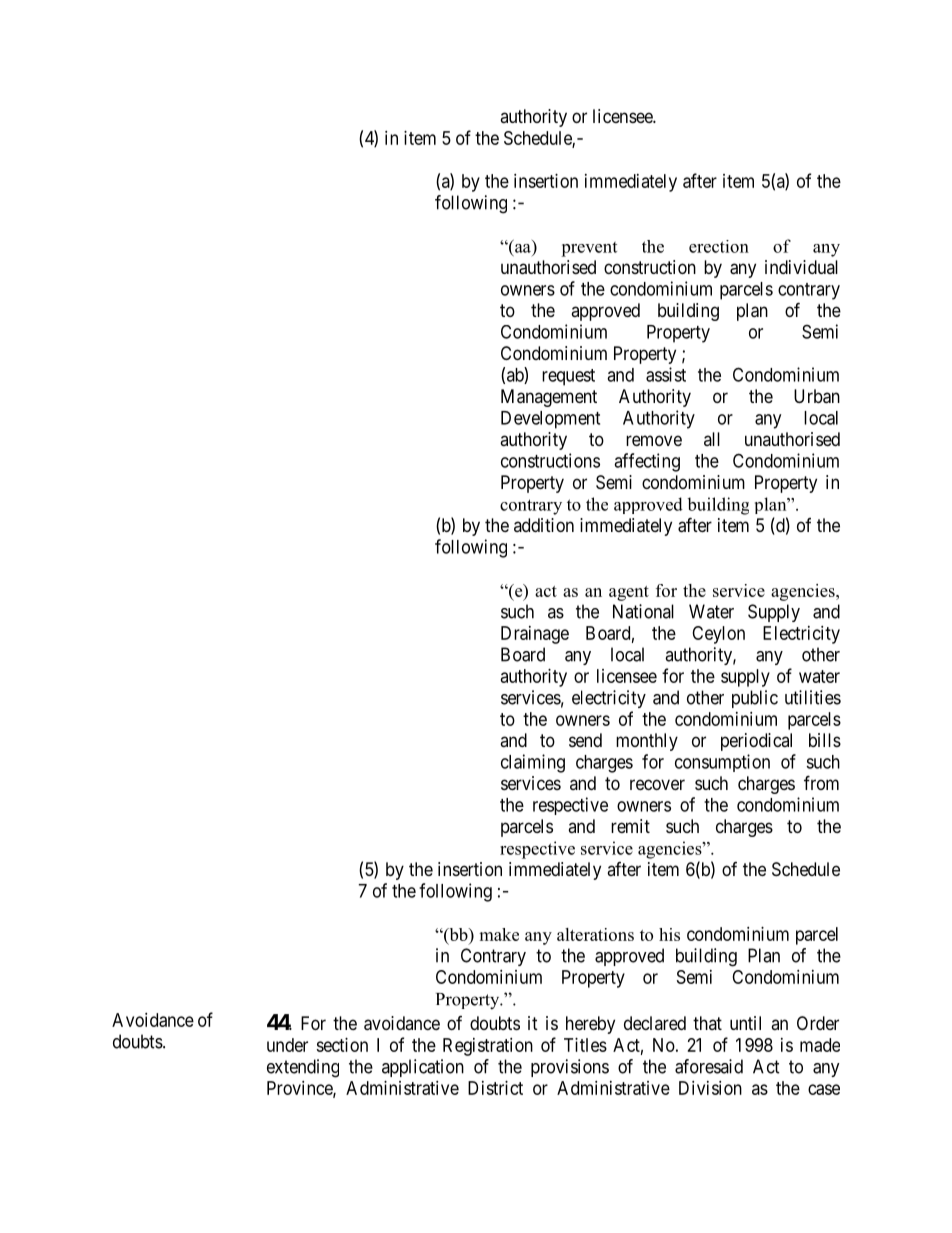 Image resolution: width=952 pixels, height=1233 pixels. I want to click on section, so click(342, 1045).
